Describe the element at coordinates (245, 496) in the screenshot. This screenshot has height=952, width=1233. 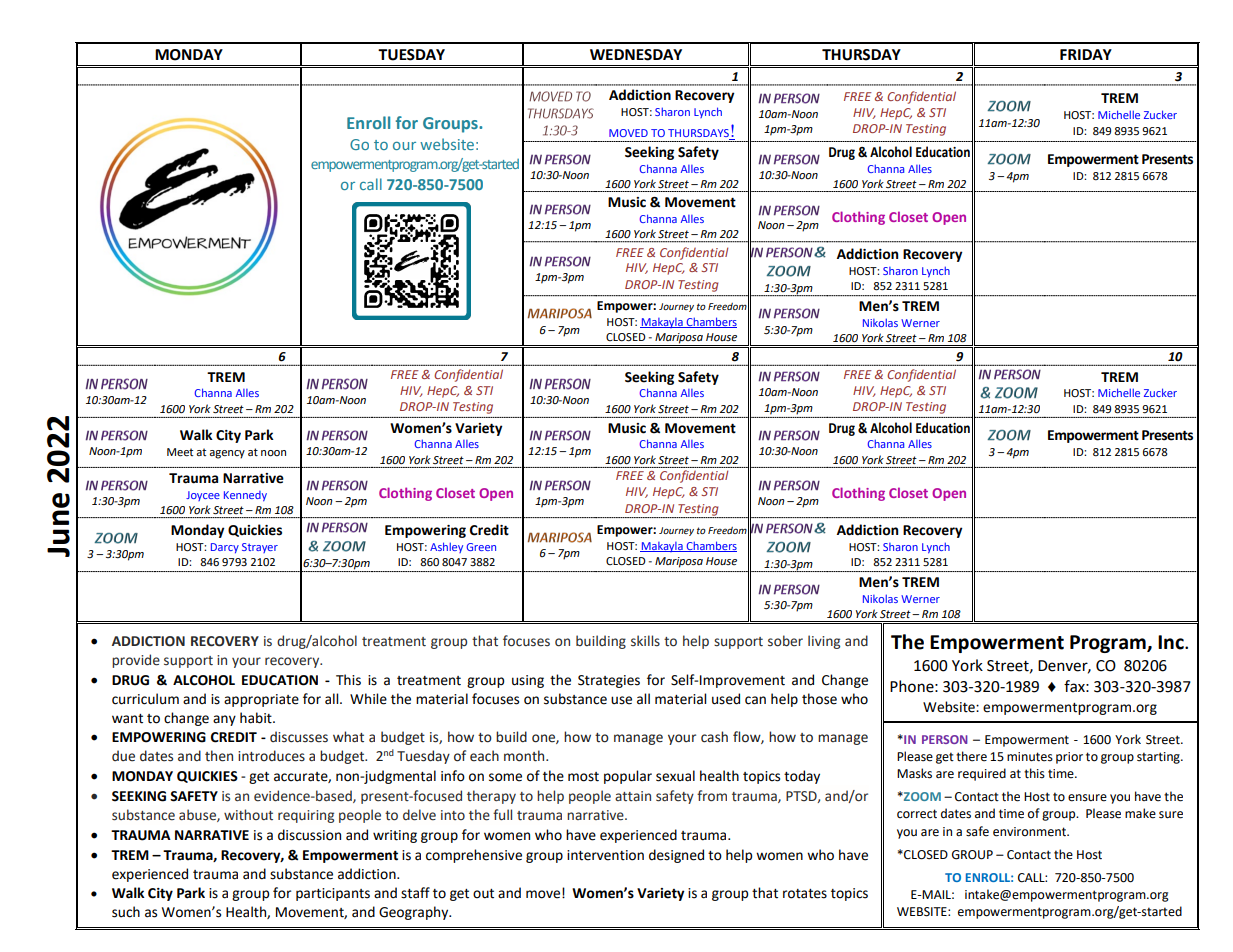
I see `Kennedy` at that location.
